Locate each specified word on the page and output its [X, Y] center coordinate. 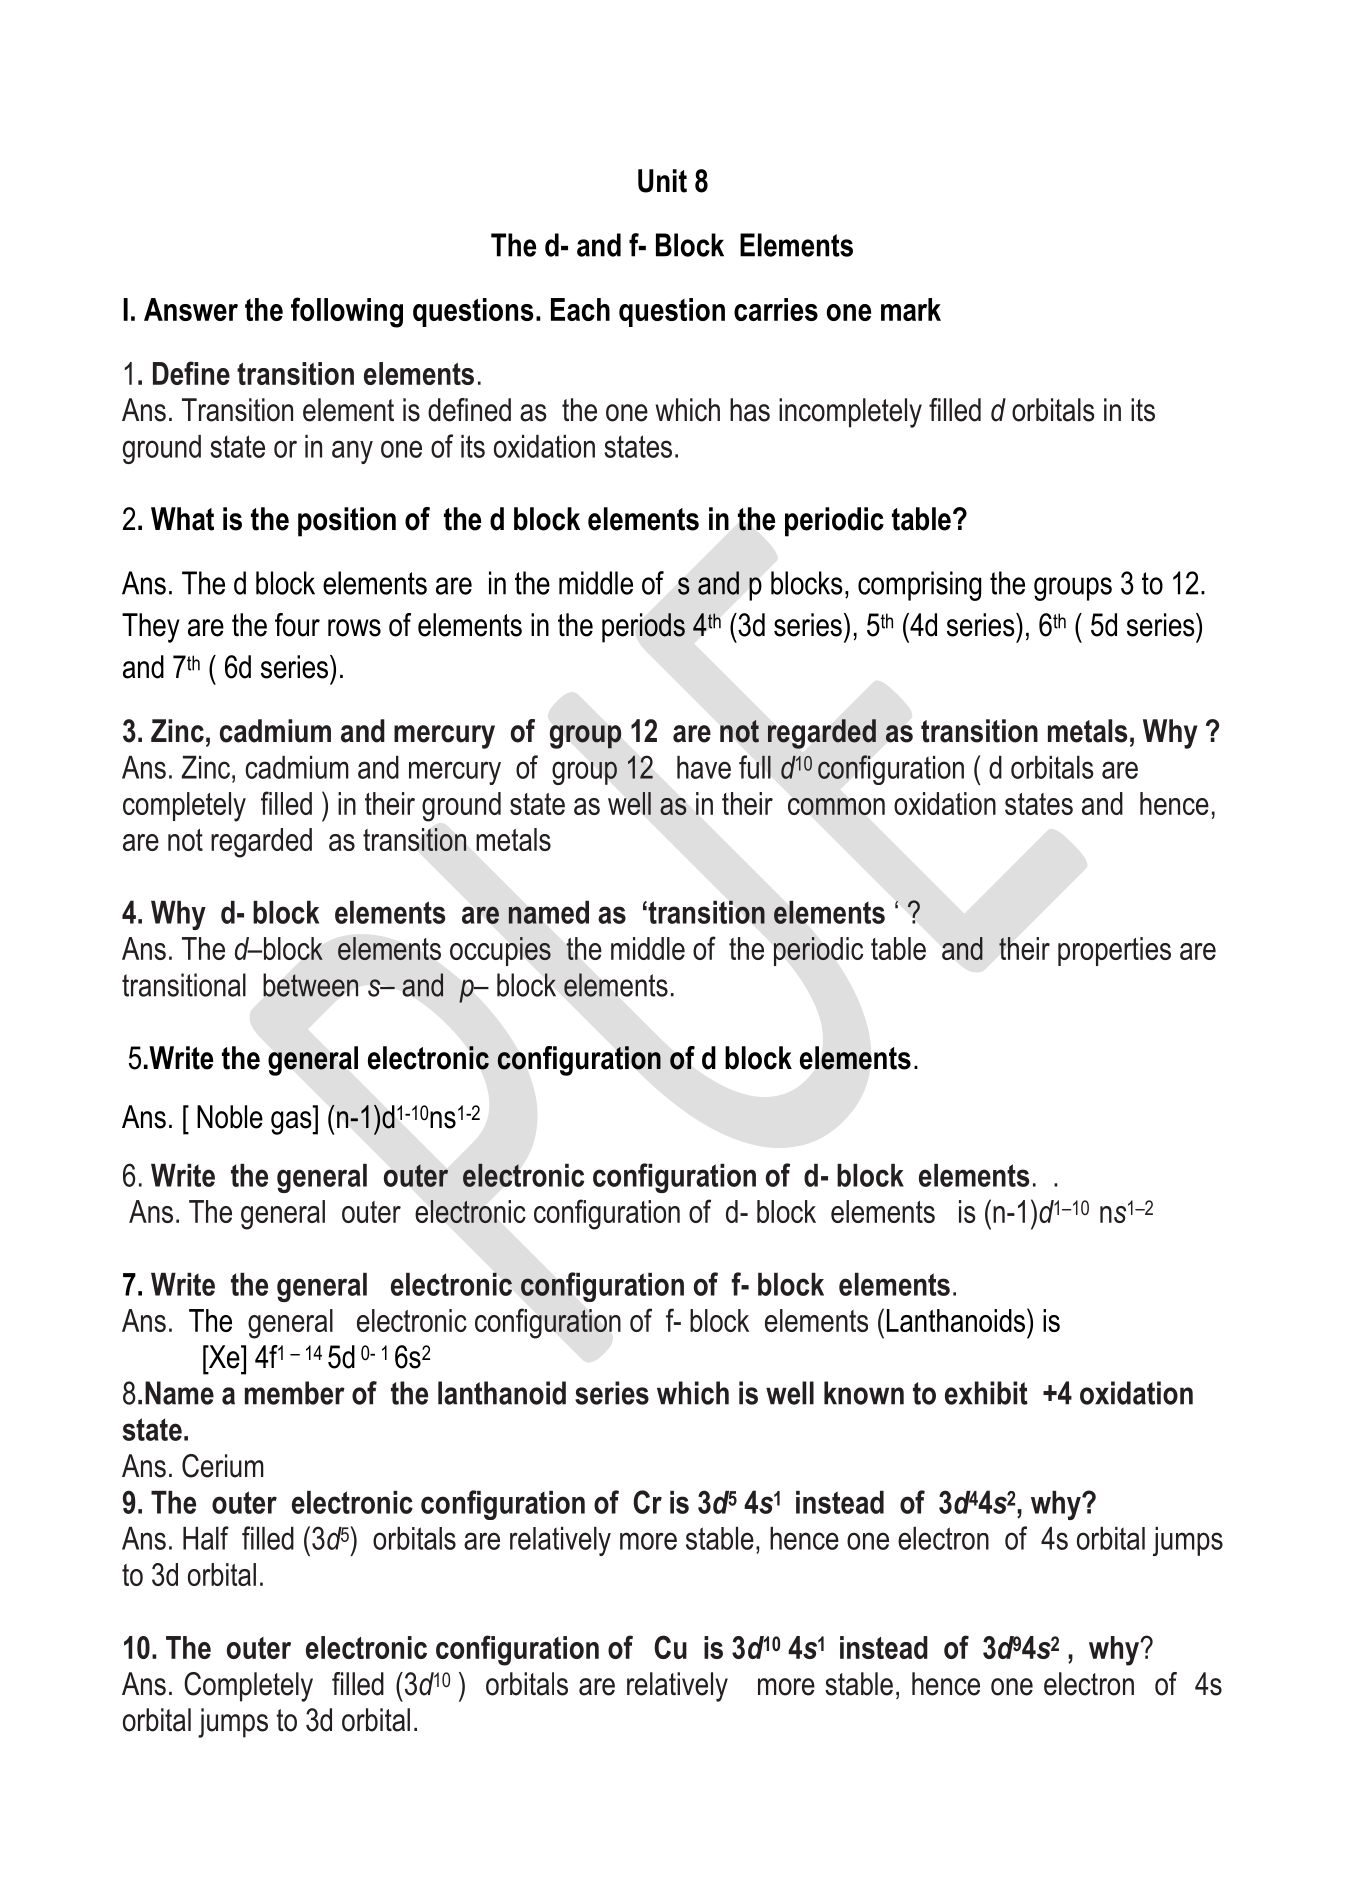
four [297, 625]
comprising [919, 586]
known [864, 1393]
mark [911, 309]
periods [643, 628]
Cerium [223, 1466]
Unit [662, 181]
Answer [191, 309]
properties [1114, 951]
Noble [230, 1117]
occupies [500, 951]
